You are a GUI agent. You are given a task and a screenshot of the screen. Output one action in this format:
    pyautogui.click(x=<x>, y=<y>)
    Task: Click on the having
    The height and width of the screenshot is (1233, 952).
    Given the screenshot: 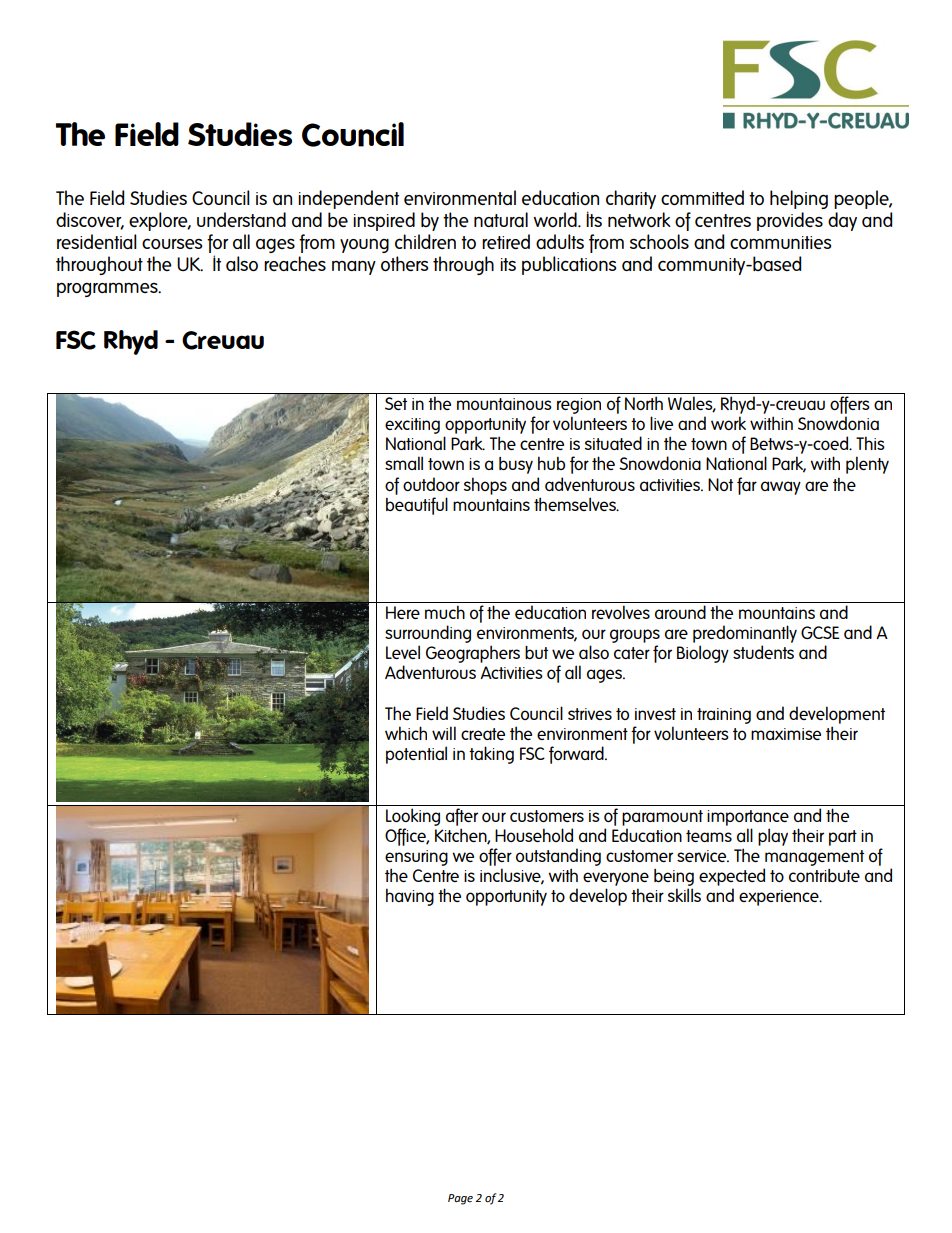 What is the action you would take?
    pyautogui.click(x=410, y=897)
